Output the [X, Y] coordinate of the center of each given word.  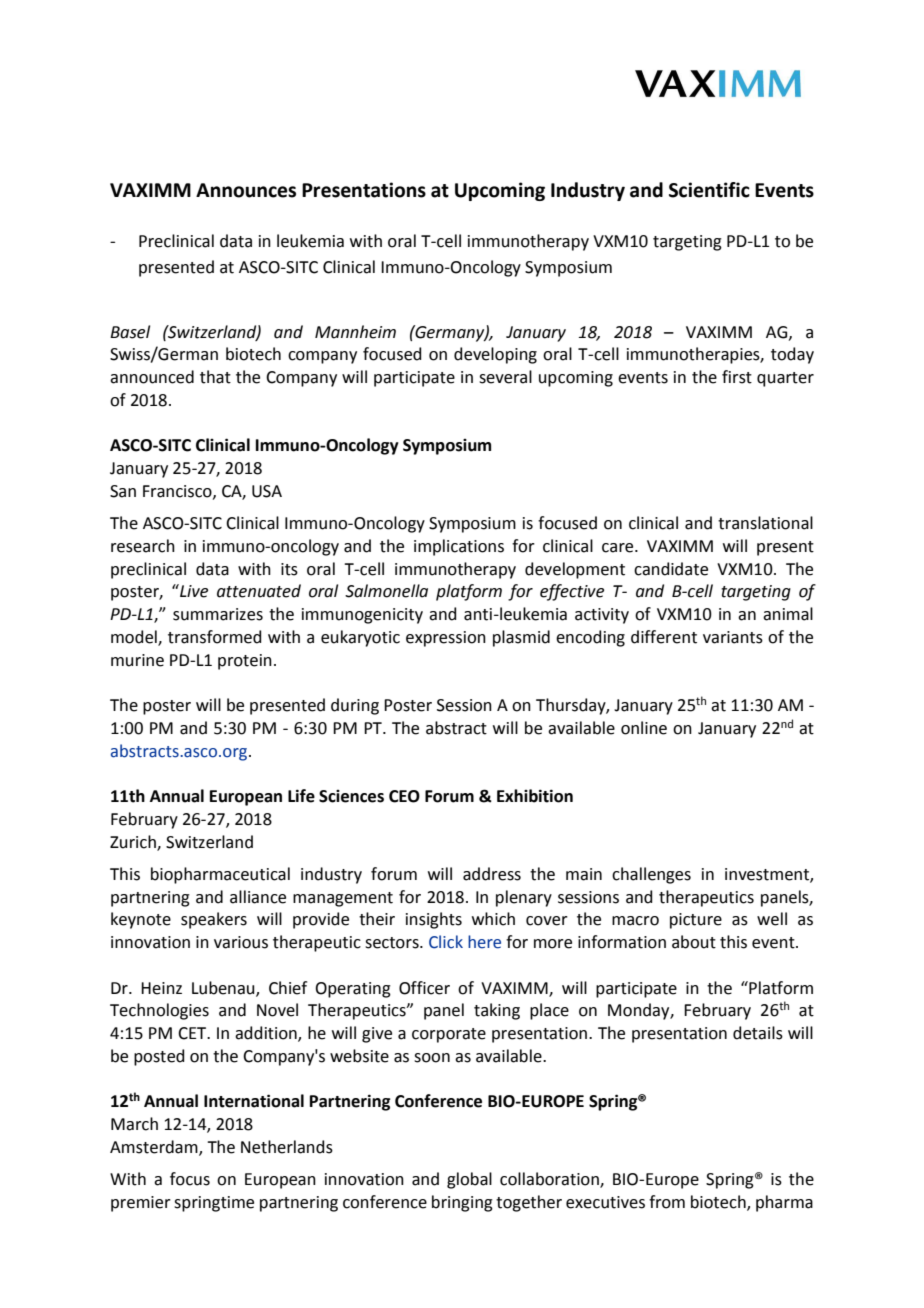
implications [459, 547]
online [644, 728]
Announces [246, 190]
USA [267, 491]
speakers [214, 920]
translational [765, 523]
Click [446, 942]
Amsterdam [155, 1147]
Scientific [709, 190]
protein [245, 662]
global [469, 1180]
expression [446, 639]
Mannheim [355, 332]
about [694, 942]
